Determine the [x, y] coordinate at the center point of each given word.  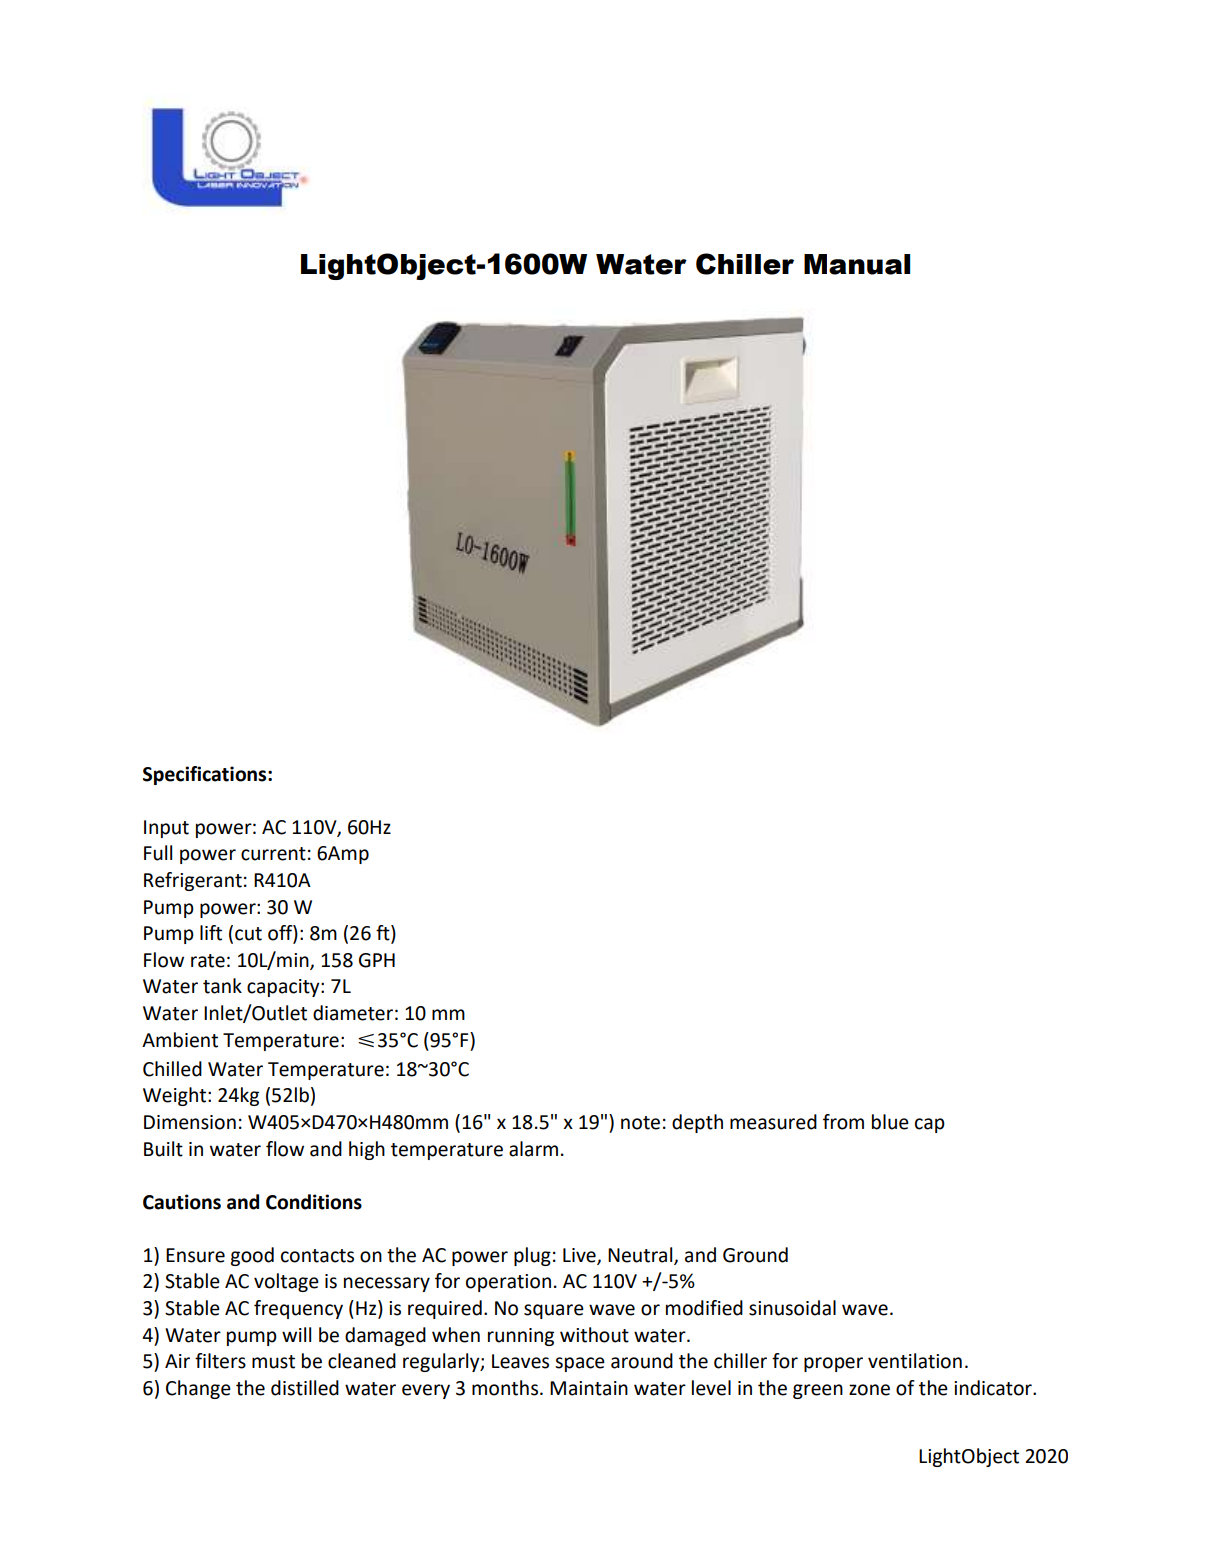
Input [166, 829]
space [580, 1364]
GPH [377, 960]
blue [890, 1122]
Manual [857, 264]
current [273, 854]
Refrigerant [193, 881]
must [273, 1362]
